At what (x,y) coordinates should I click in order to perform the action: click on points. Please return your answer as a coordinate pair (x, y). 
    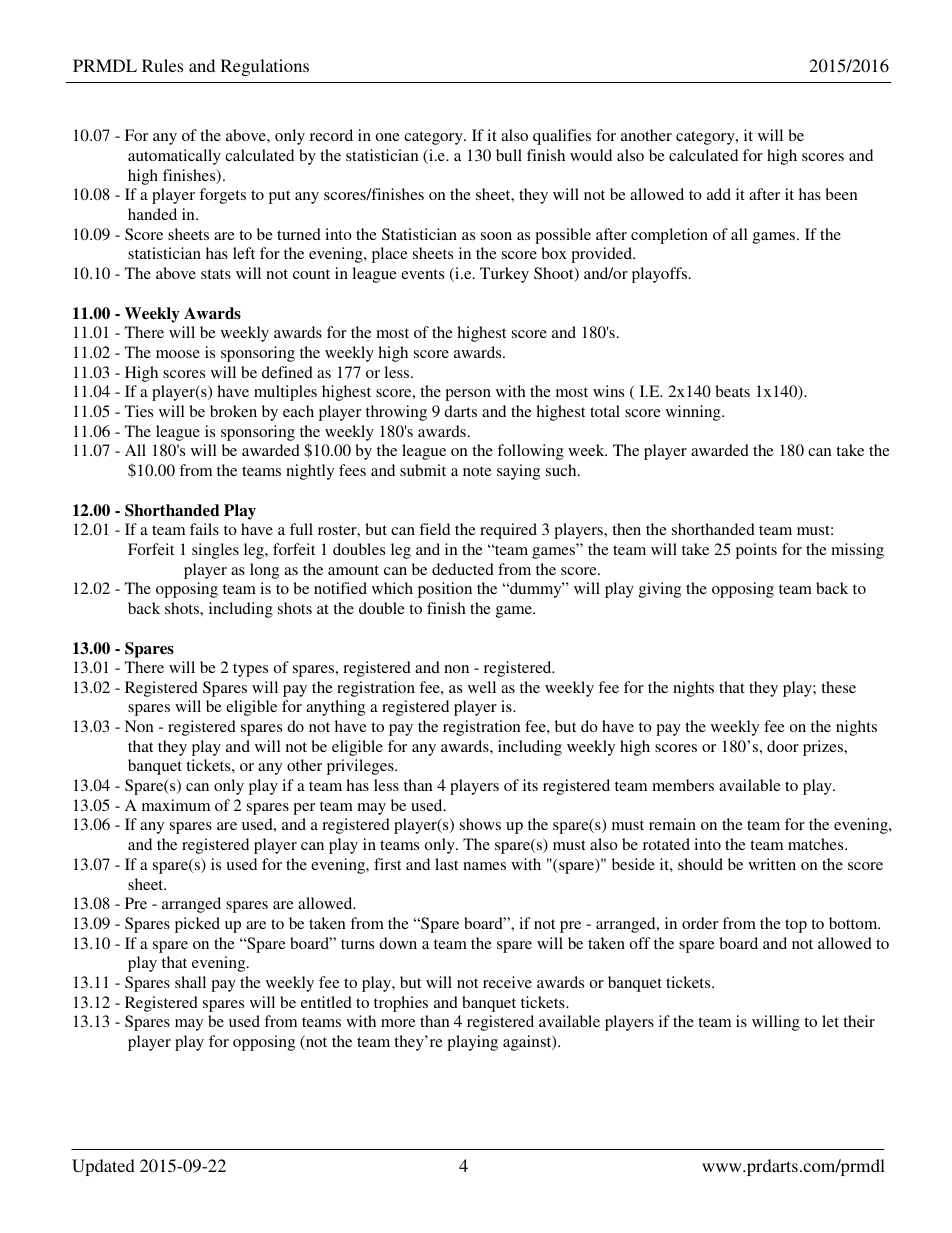
    Looking at the image, I should click on (756, 551).
